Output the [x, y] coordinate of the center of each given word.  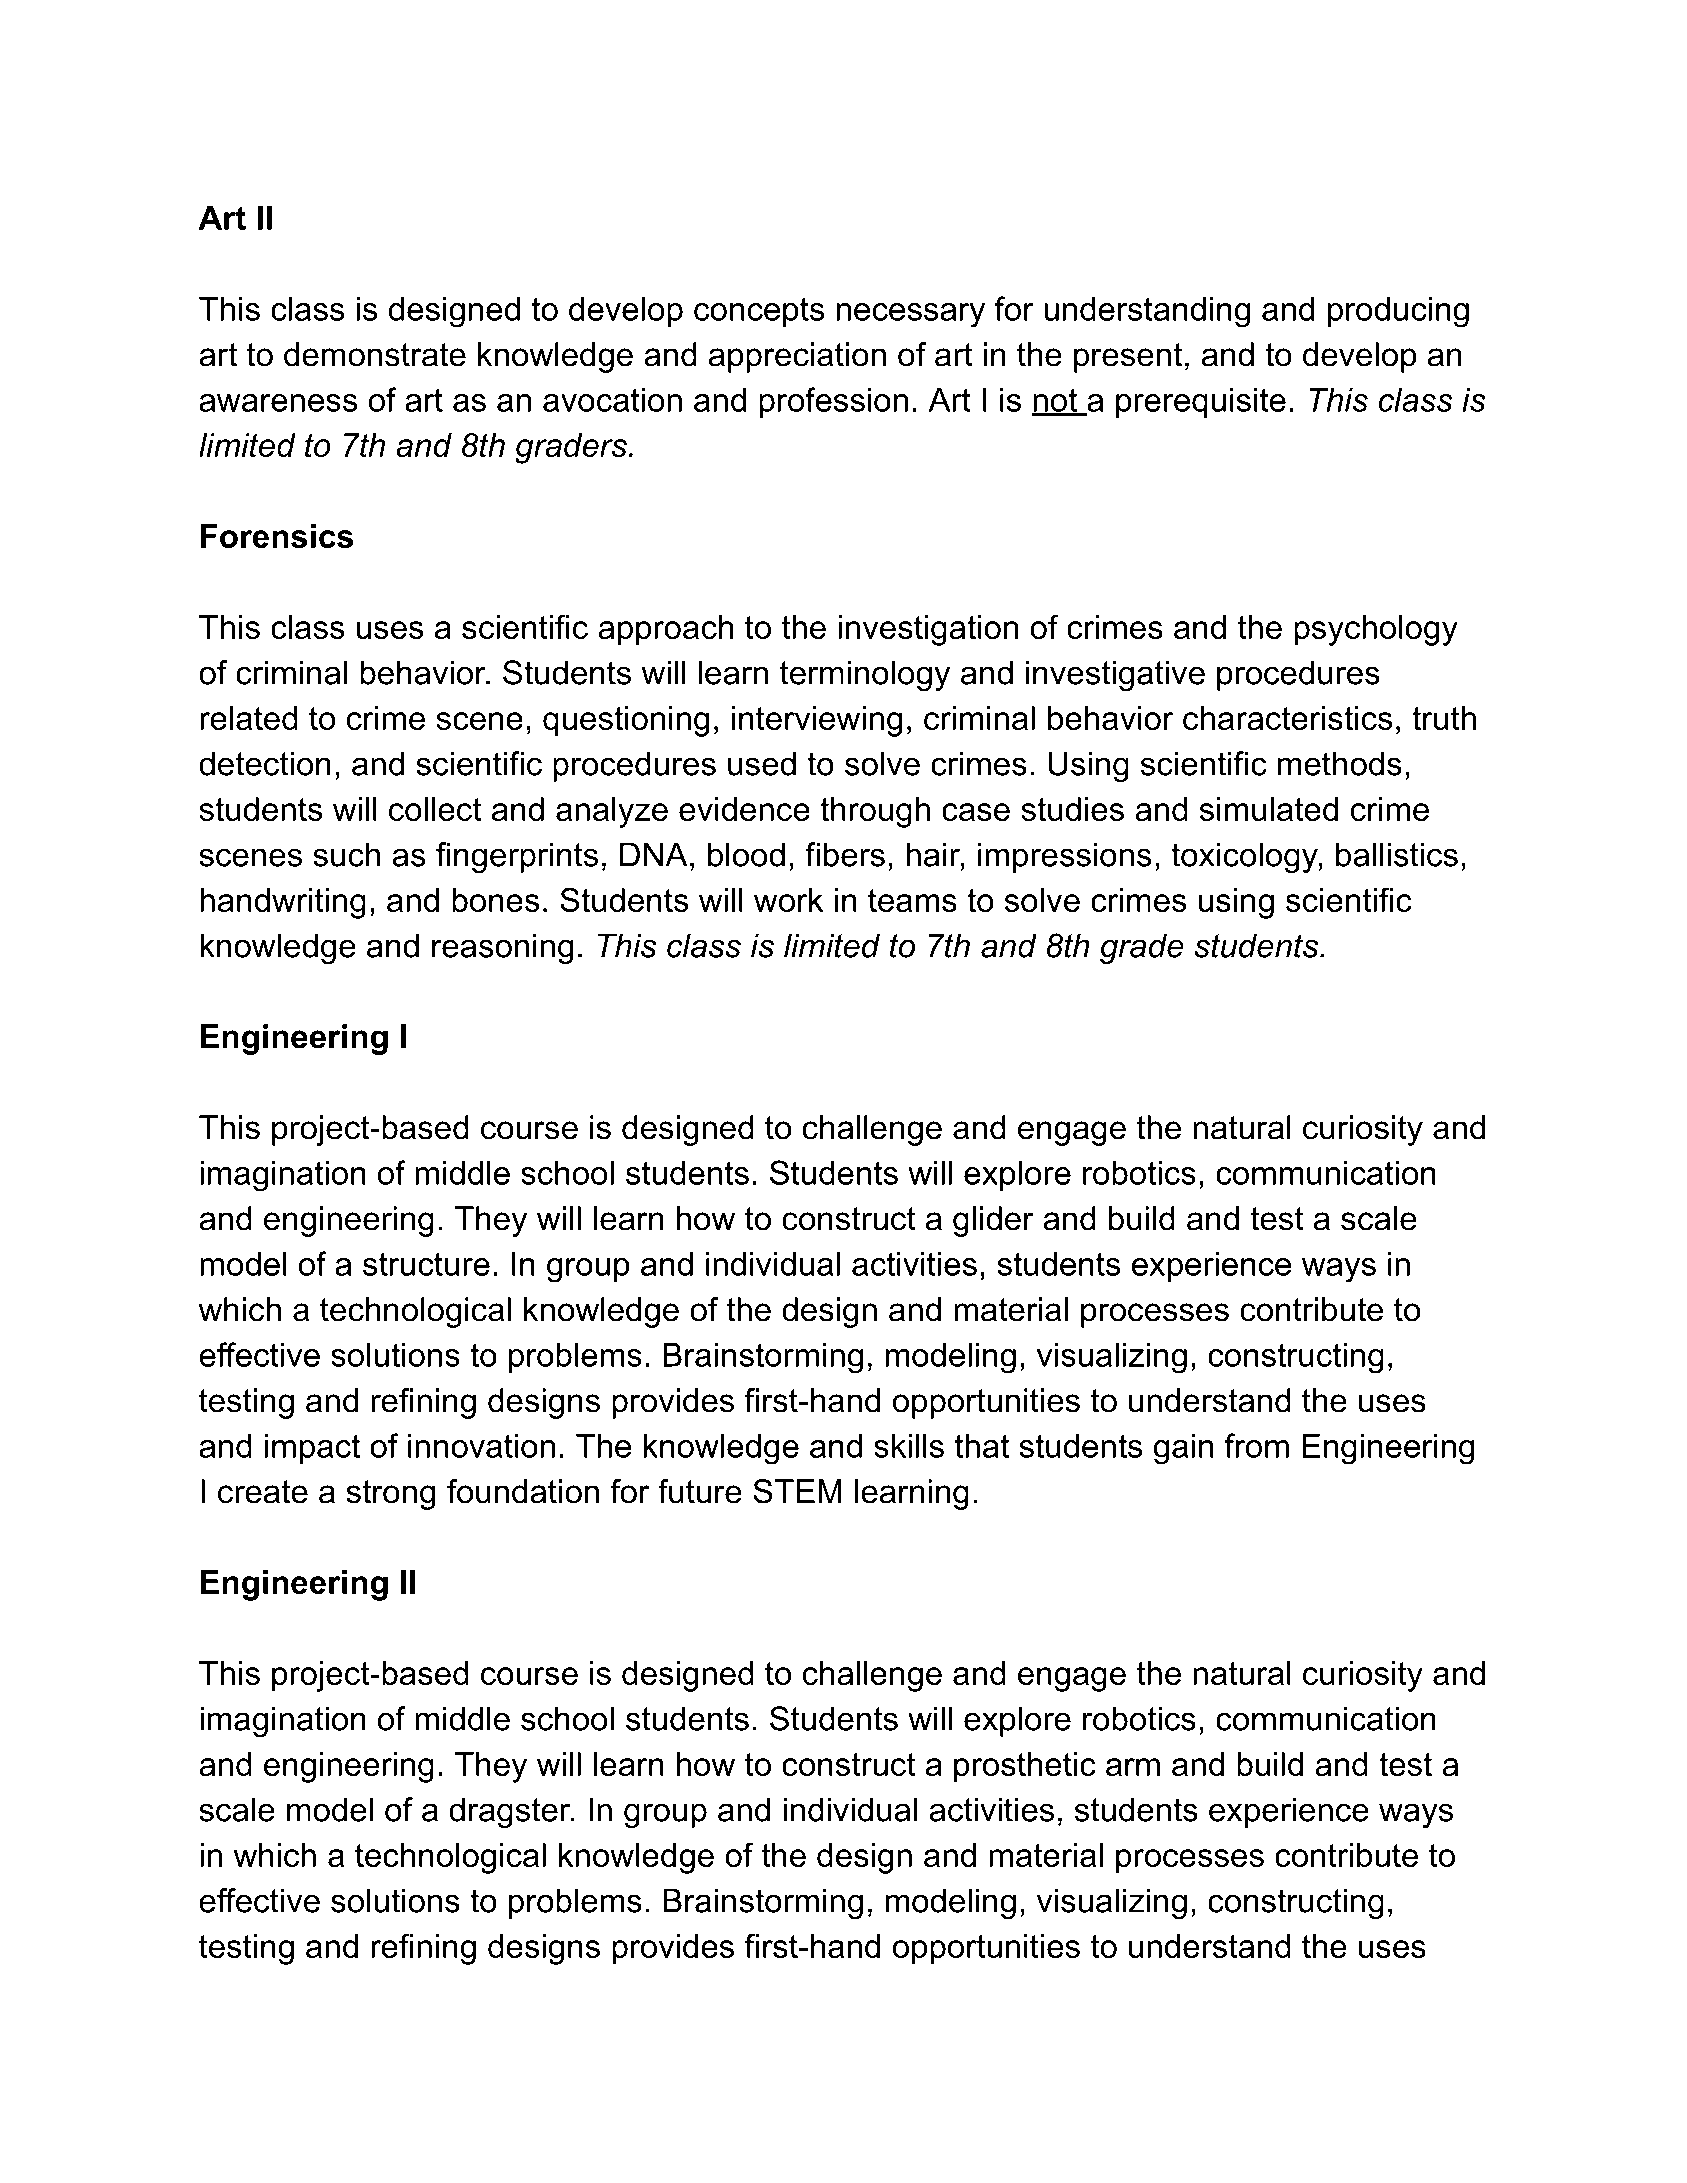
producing [1398, 312]
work [788, 900]
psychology [1376, 630]
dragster [511, 1813]
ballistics [1397, 854]
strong [390, 1495]
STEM [797, 1491]
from [1257, 1445]
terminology [865, 676]
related [249, 718]
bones [496, 900]
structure [426, 1264]
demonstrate [375, 354]
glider [993, 1221]
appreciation [797, 357]
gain [1183, 1449]
